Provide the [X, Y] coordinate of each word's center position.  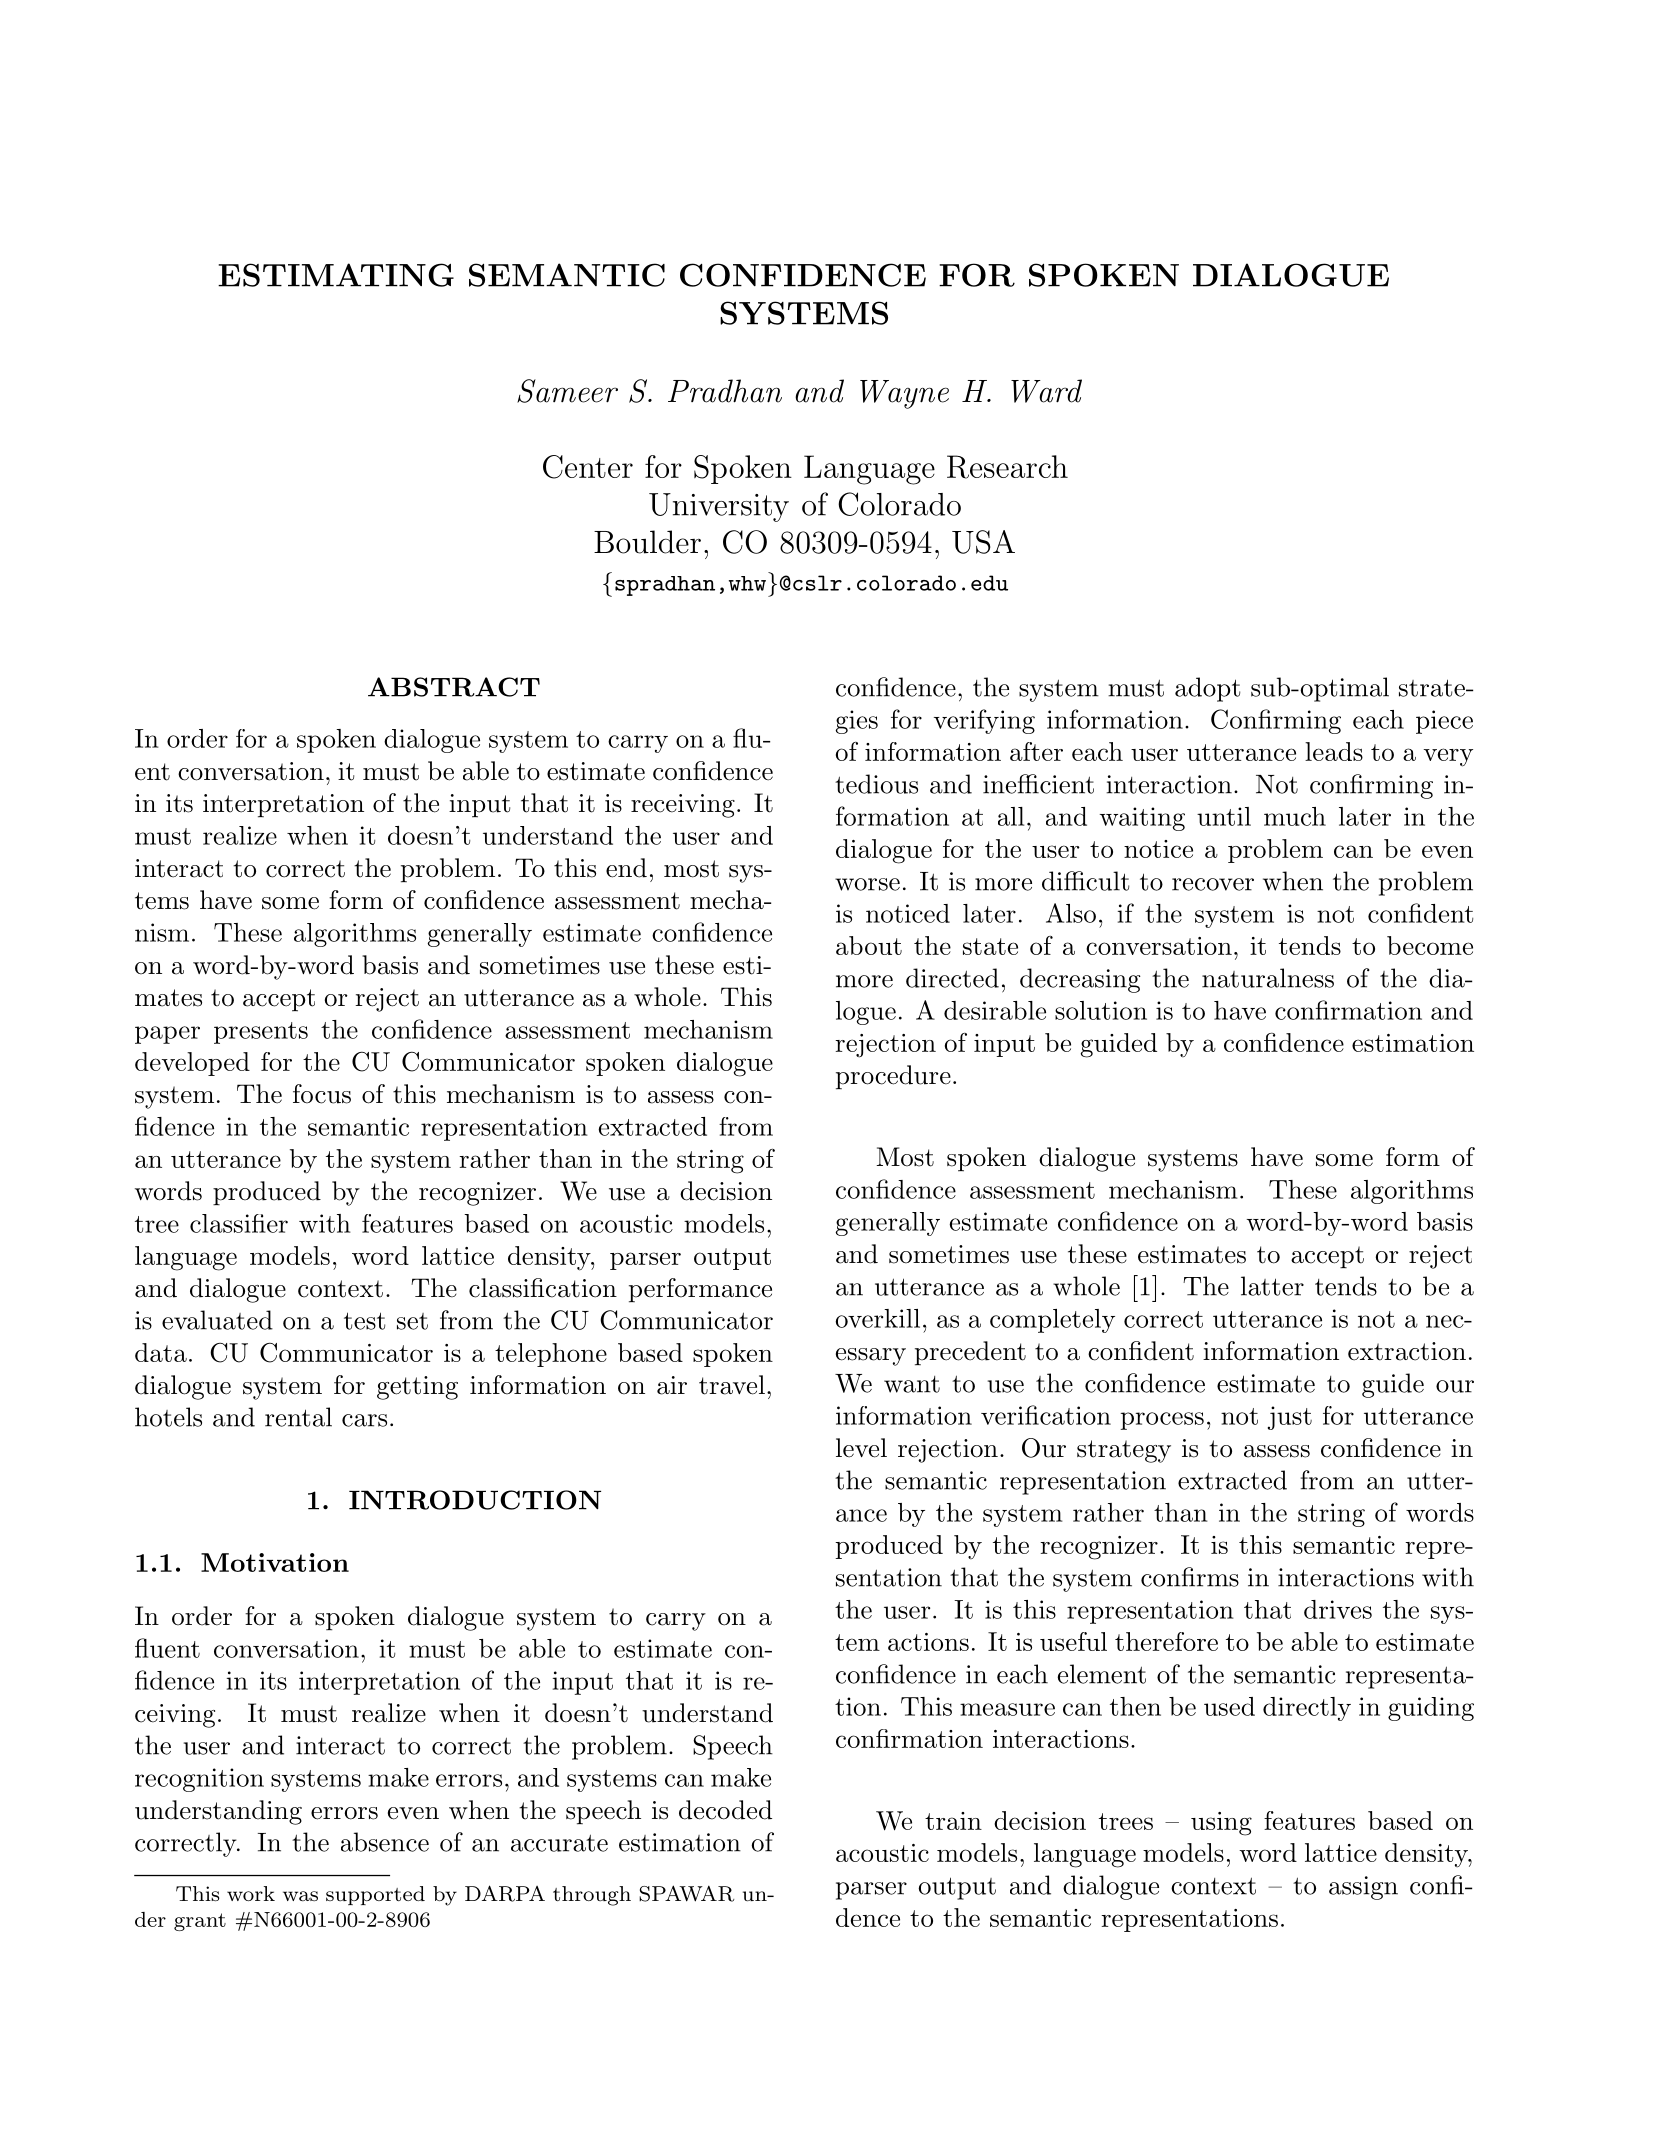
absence [385, 1842]
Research [1007, 467]
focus [322, 1094]
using [1221, 1824]
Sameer [567, 391]
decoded [725, 1810]
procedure [893, 1077]
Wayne [904, 394]
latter [1272, 1286]
